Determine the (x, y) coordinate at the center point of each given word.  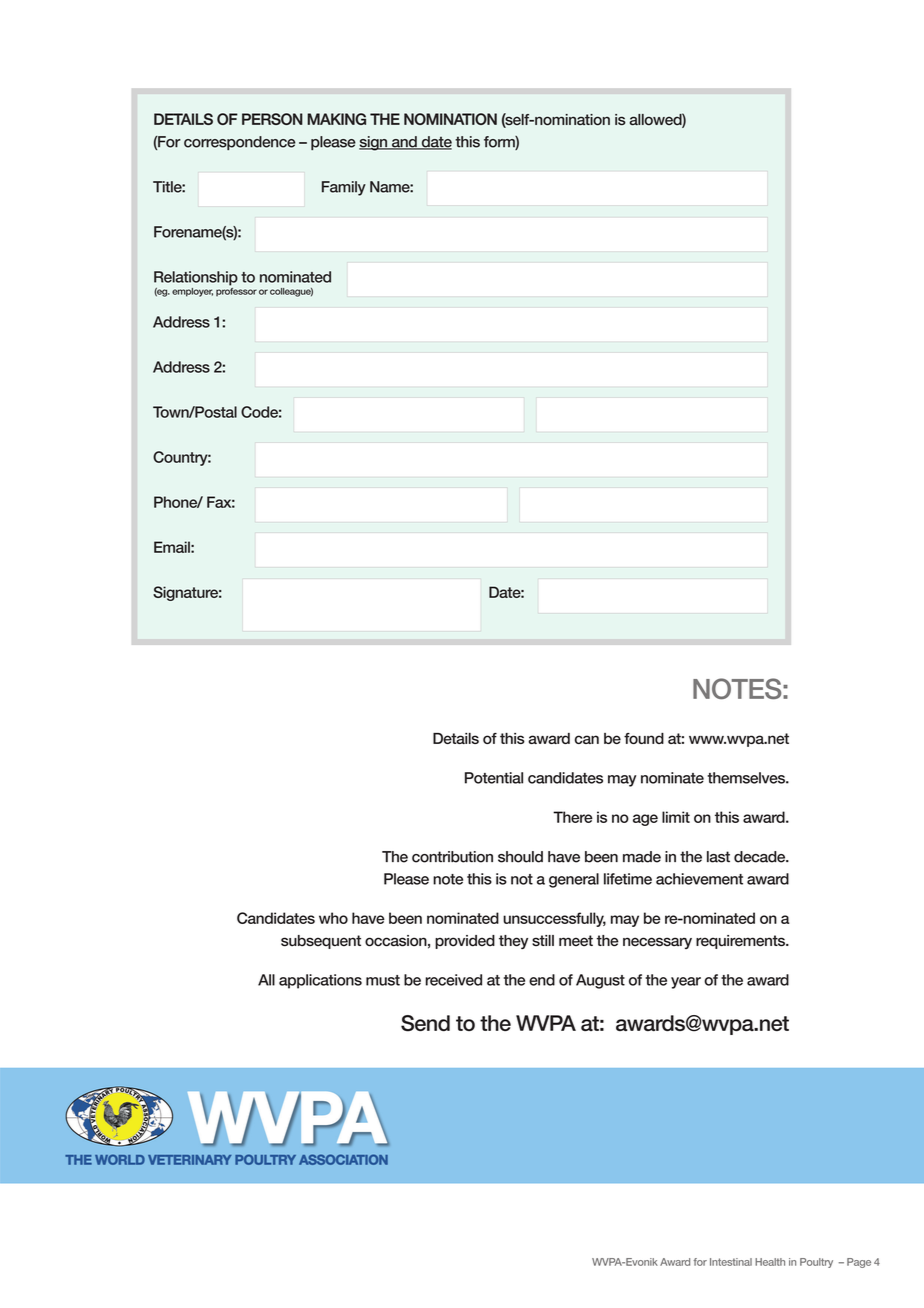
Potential (494, 778)
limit (676, 817)
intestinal (731, 1262)
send (425, 1023)
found (644, 738)
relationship (196, 278)
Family (344, 188)
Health (770, 1262)
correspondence (239, 143)
